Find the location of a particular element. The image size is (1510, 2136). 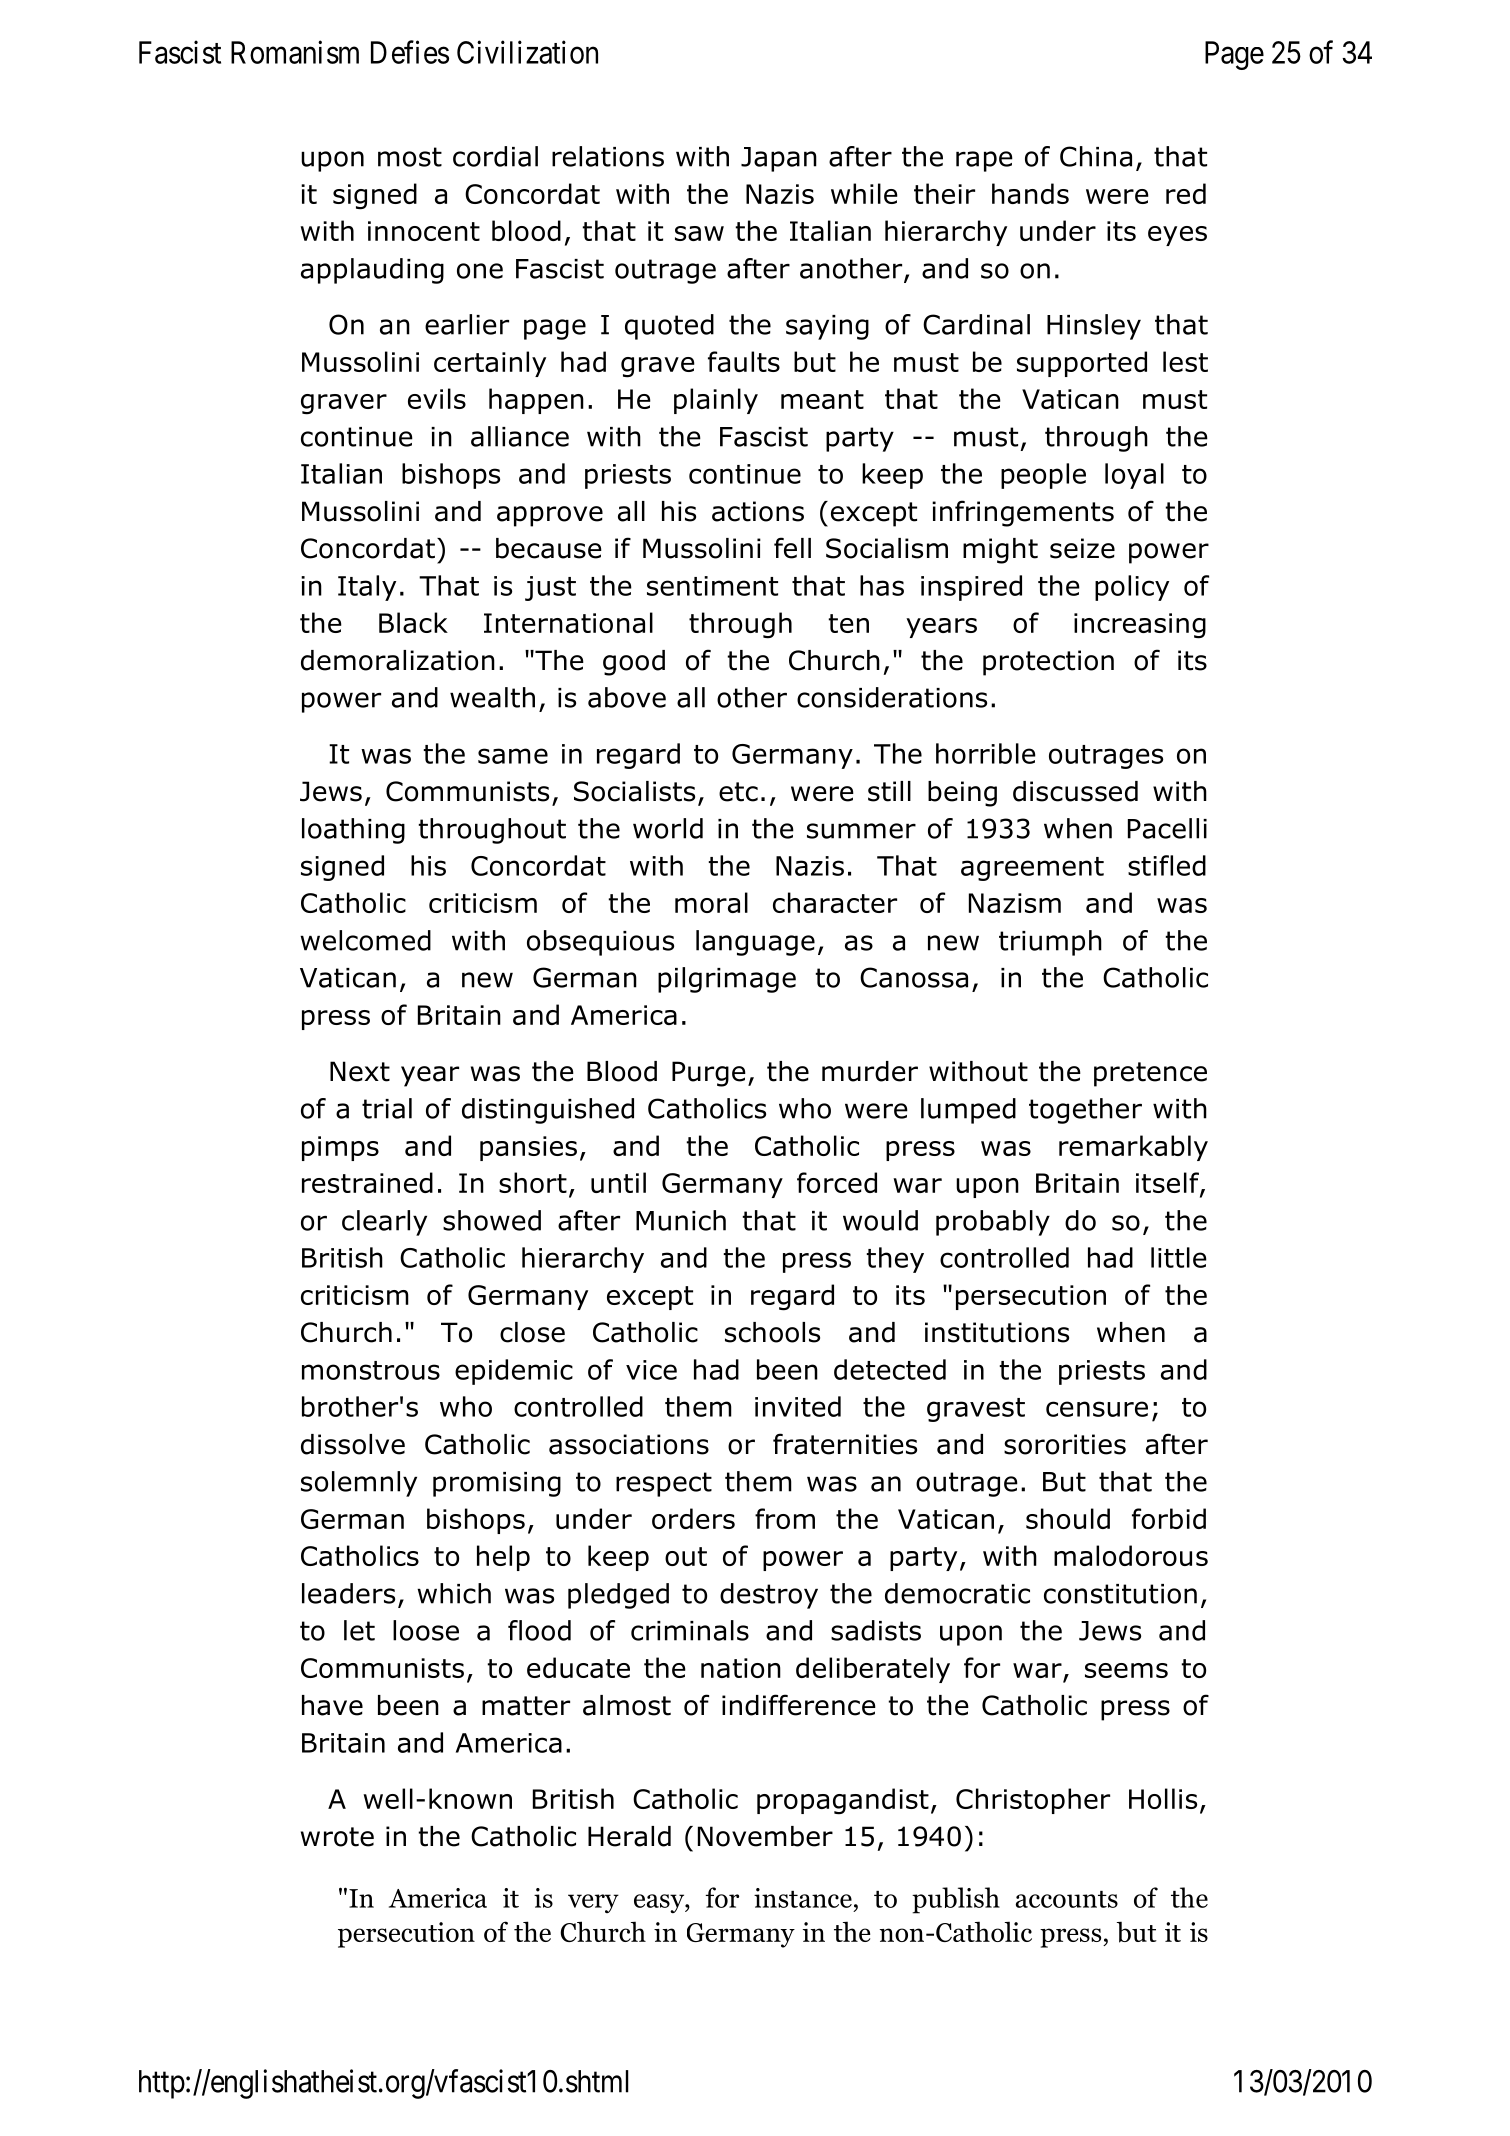

pilgrimage is located at coordinates (727, 980).
